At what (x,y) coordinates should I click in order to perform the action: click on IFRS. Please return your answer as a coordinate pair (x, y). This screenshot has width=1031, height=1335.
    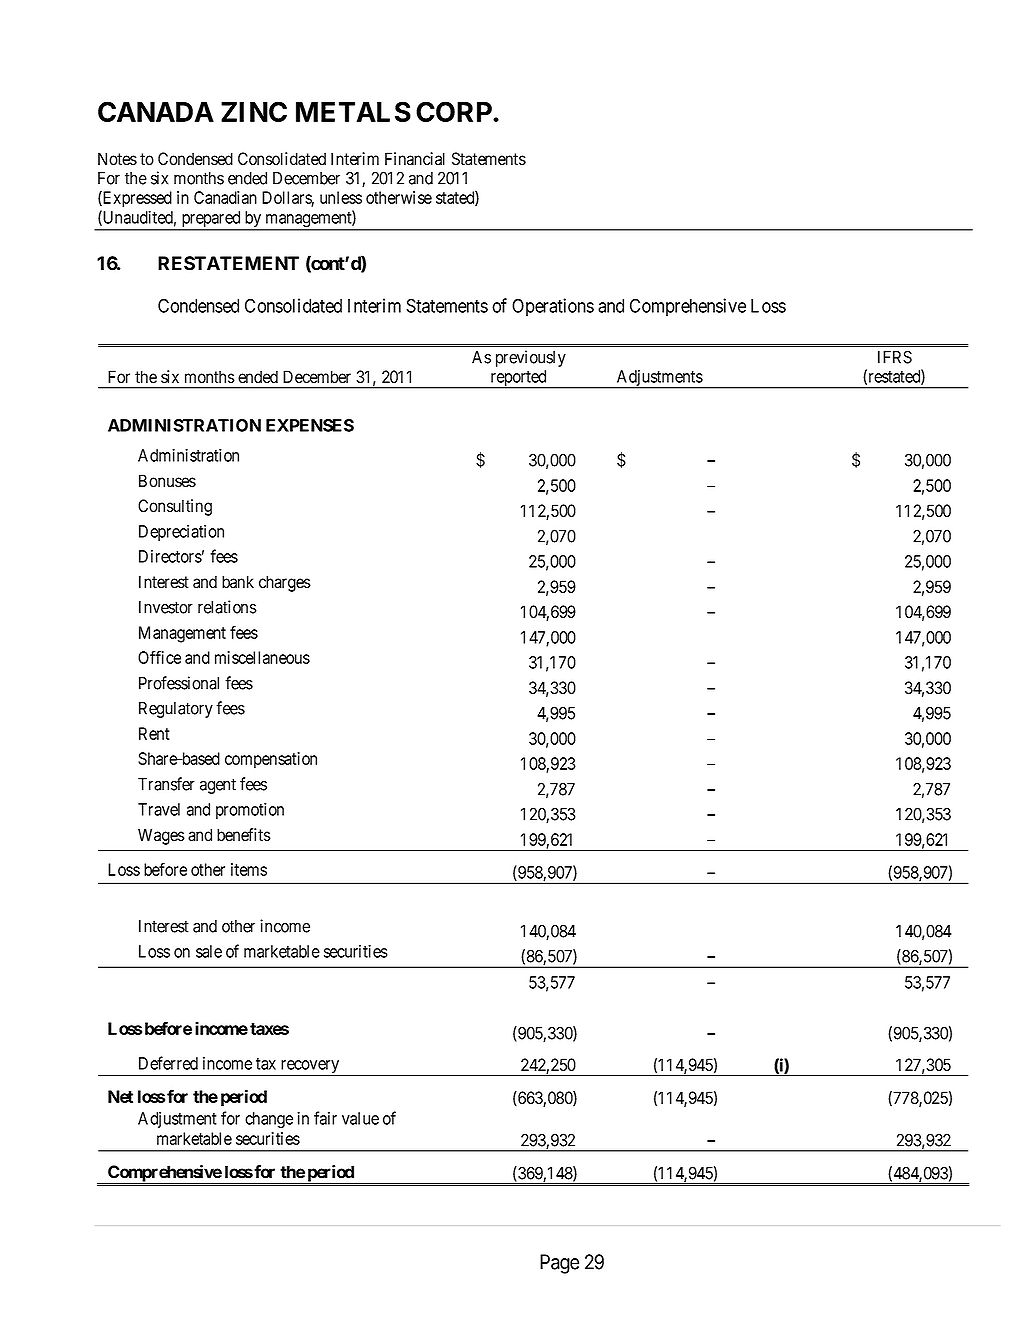
    Looking at the image, I should click on (895, 357).
